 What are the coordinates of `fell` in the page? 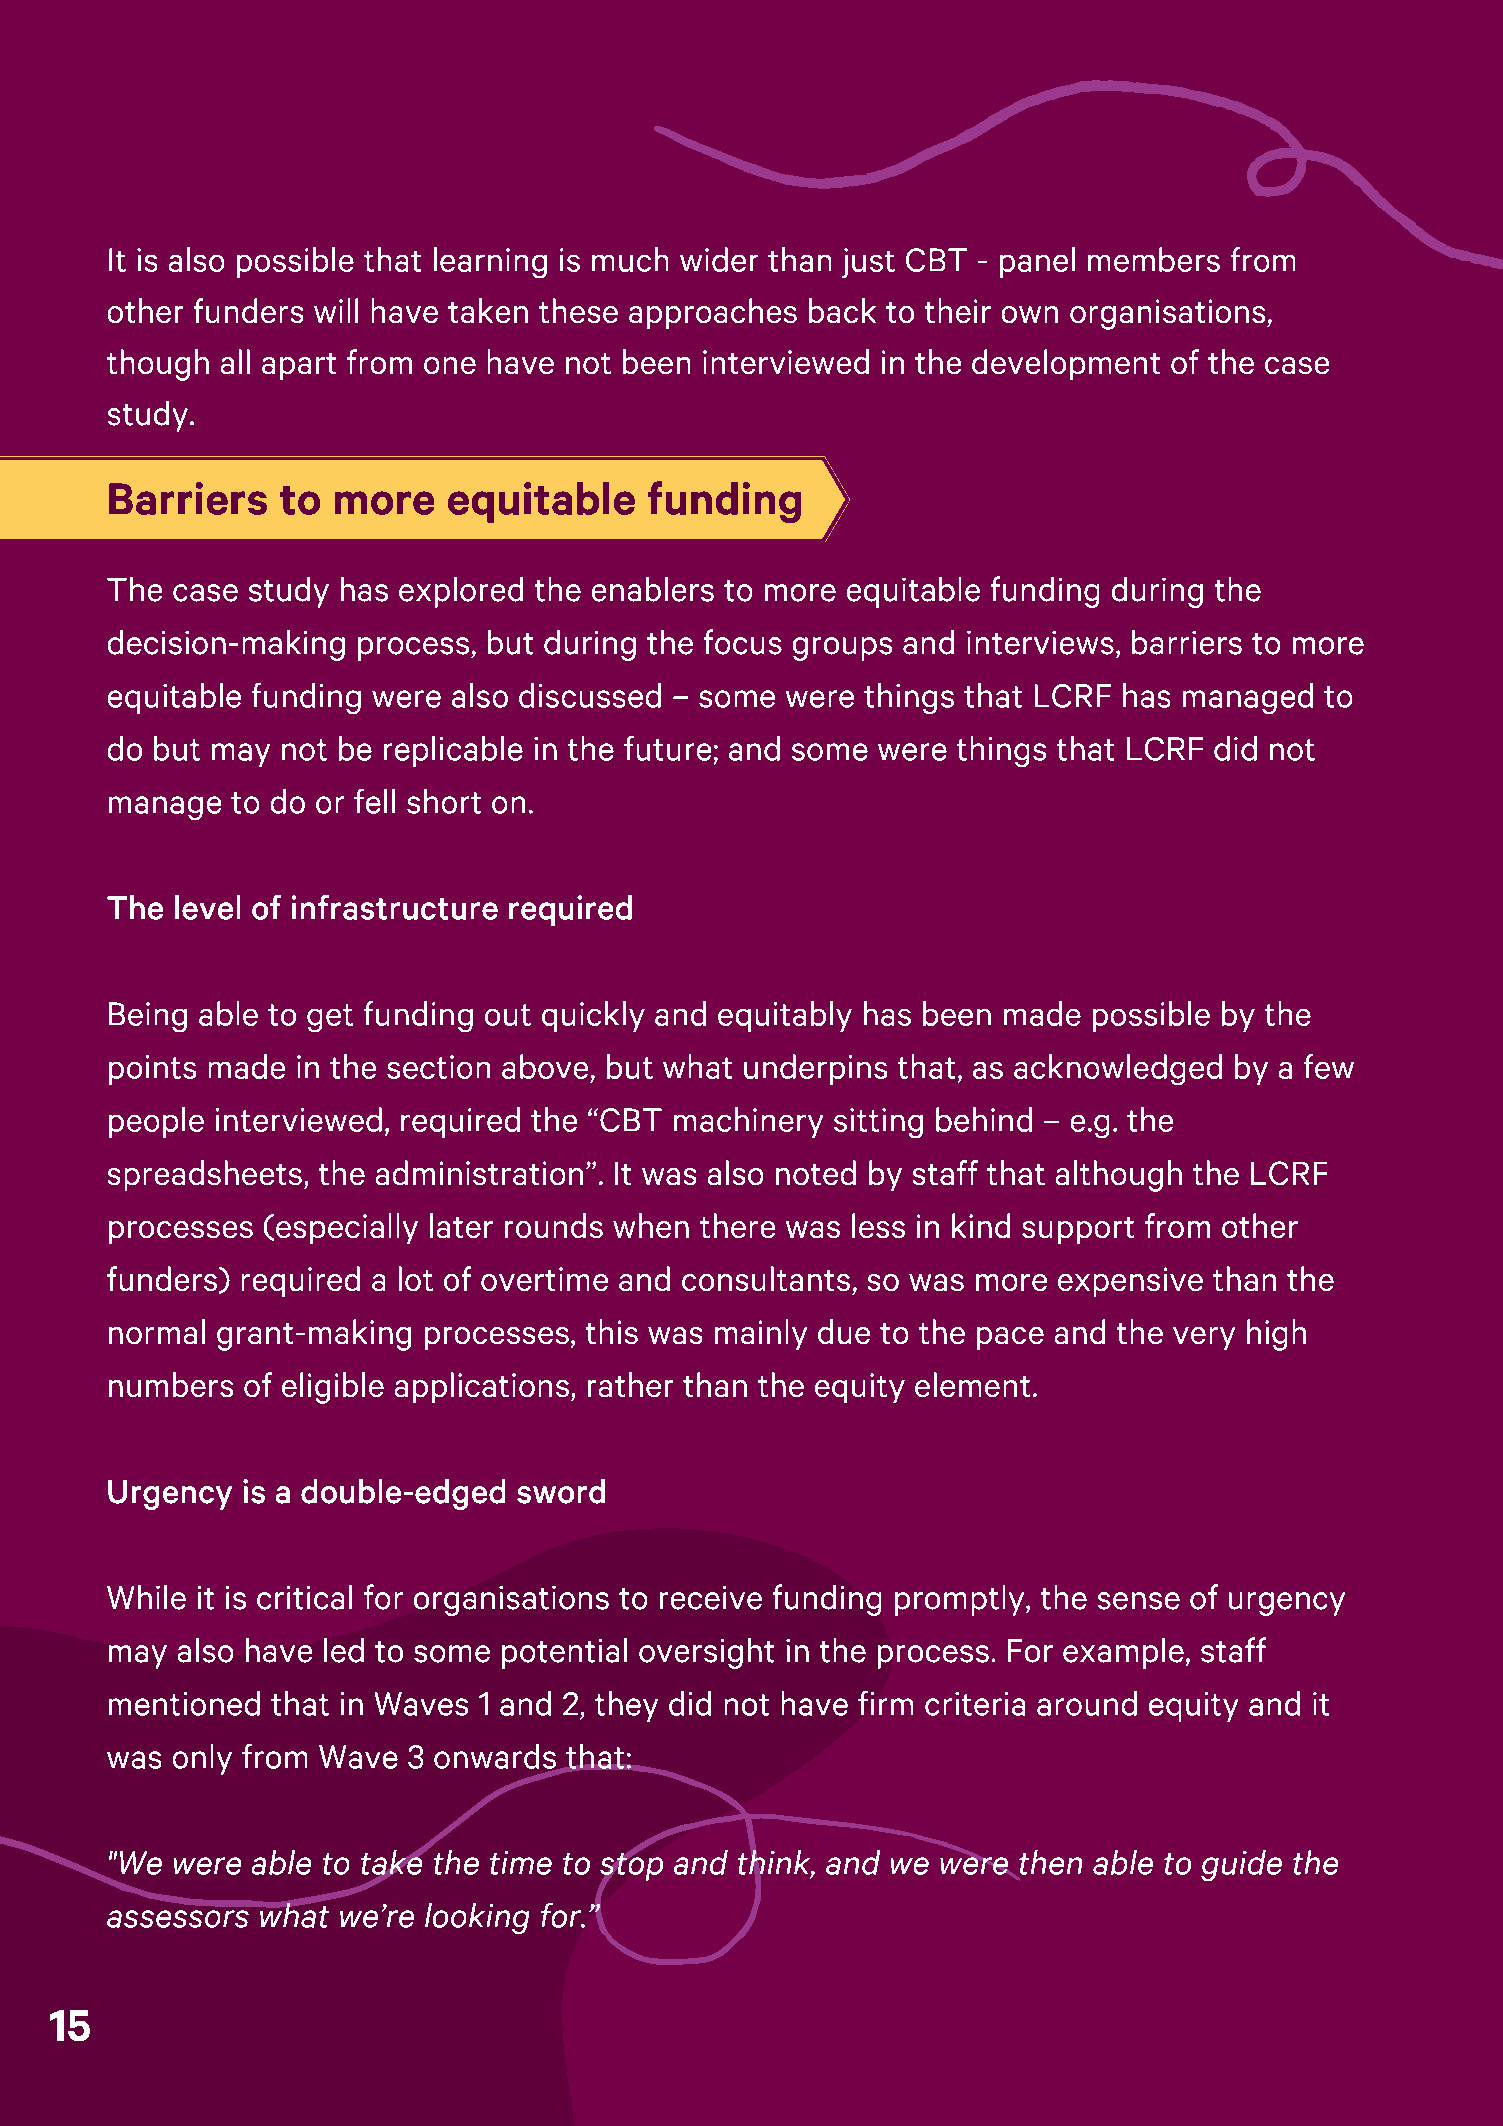 It's located at (374, 801).
